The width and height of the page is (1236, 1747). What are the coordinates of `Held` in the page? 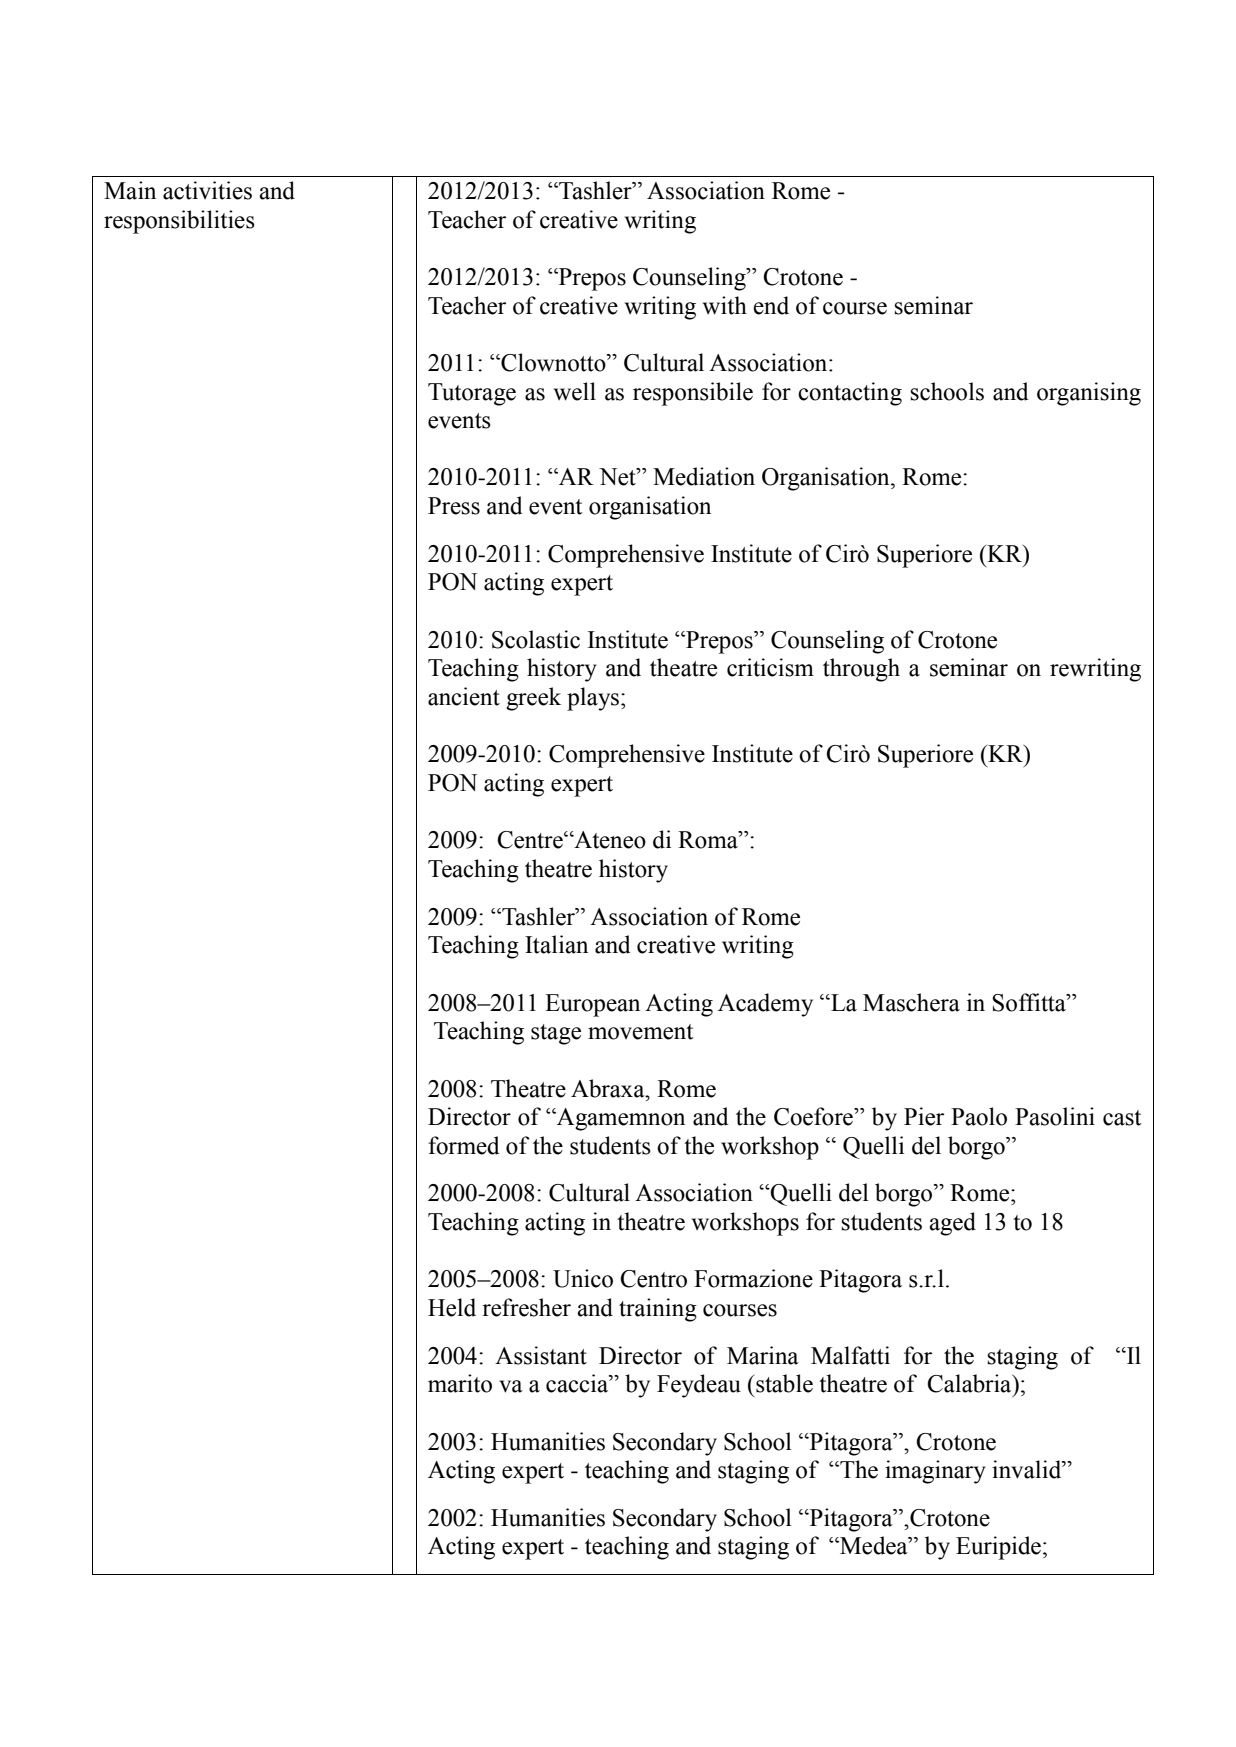 It's located at (452, 1307).
